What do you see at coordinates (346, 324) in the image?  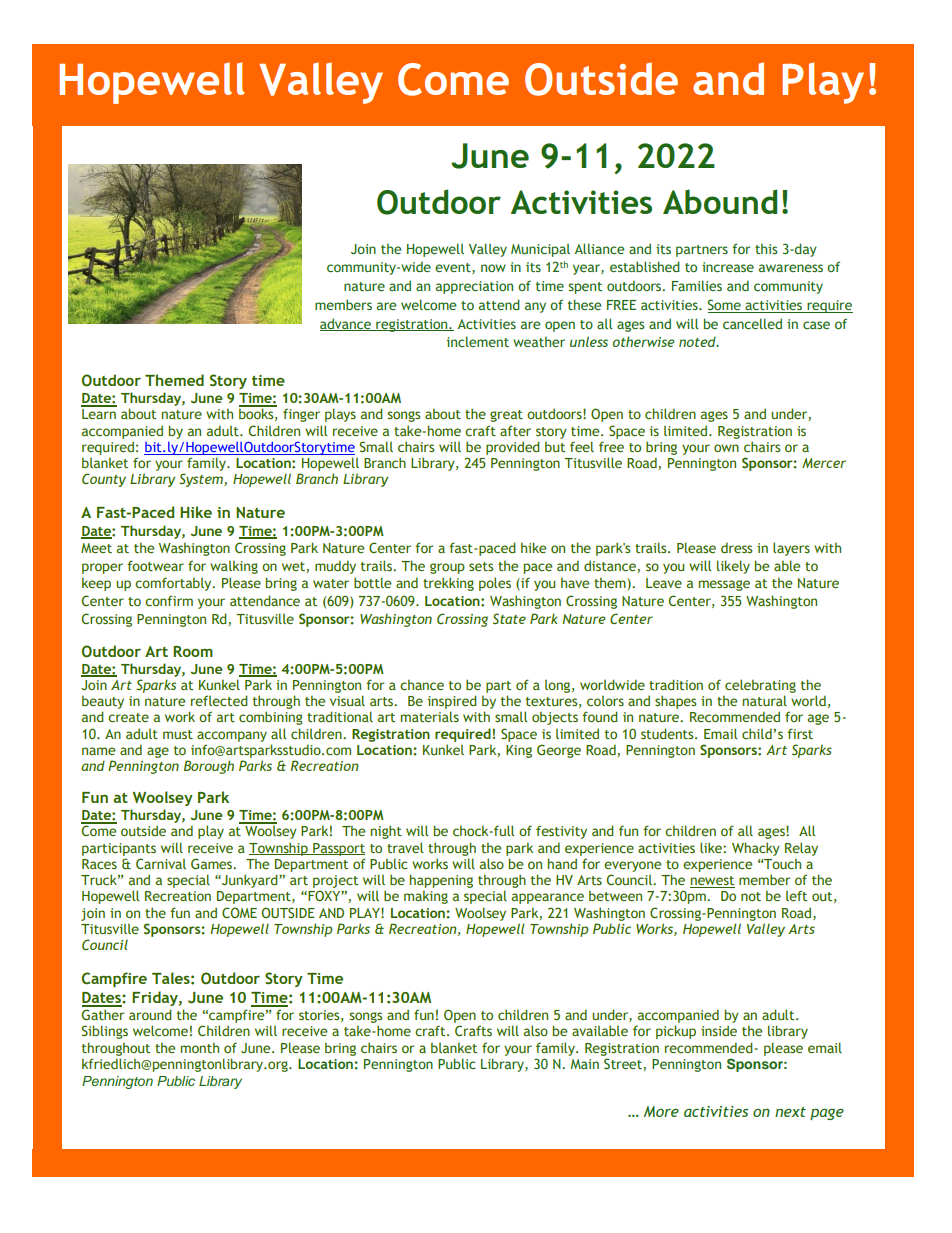 I see `advance` at bounding box center [346, 324].
